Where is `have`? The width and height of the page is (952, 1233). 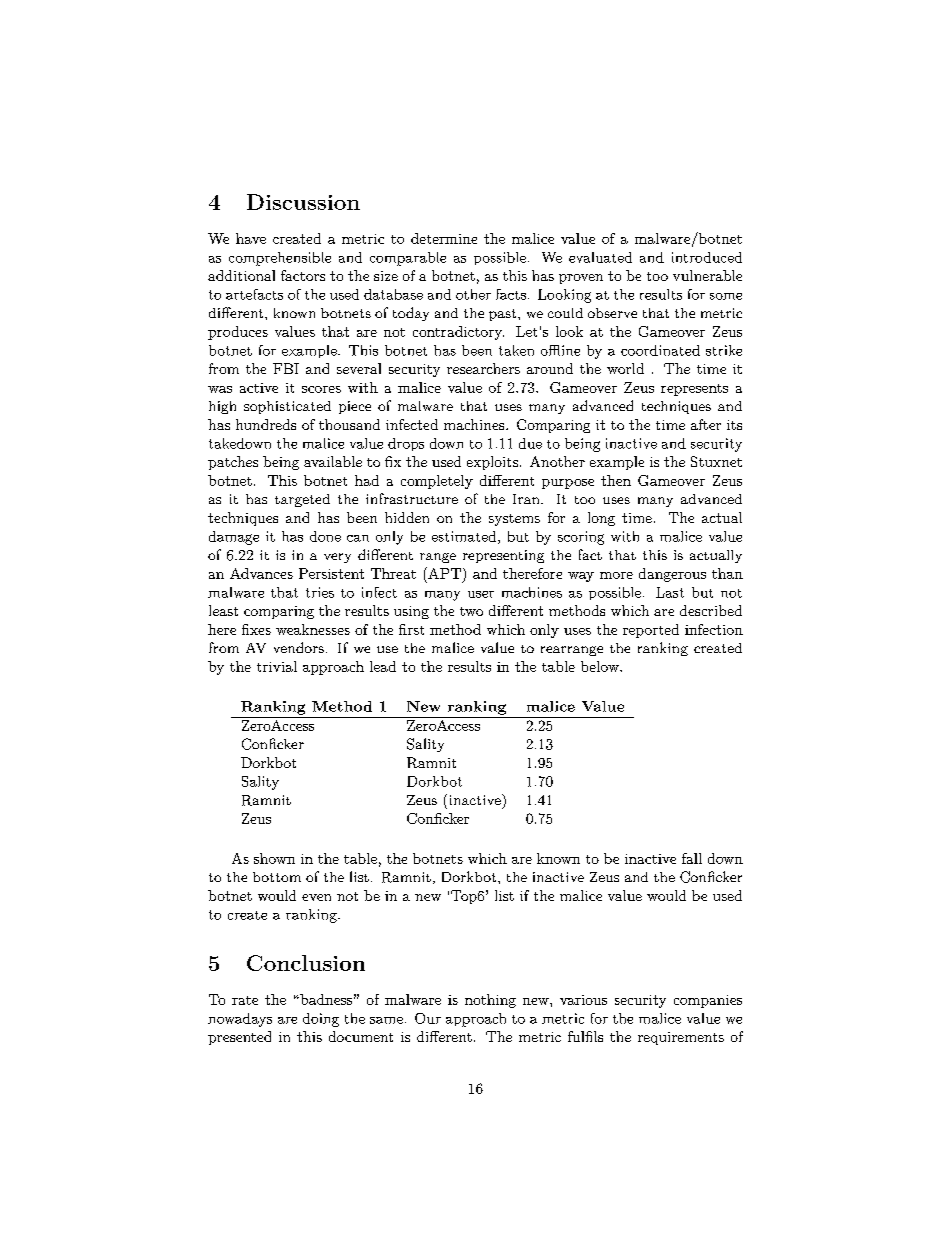 have is located at coordinates (251, 238).
